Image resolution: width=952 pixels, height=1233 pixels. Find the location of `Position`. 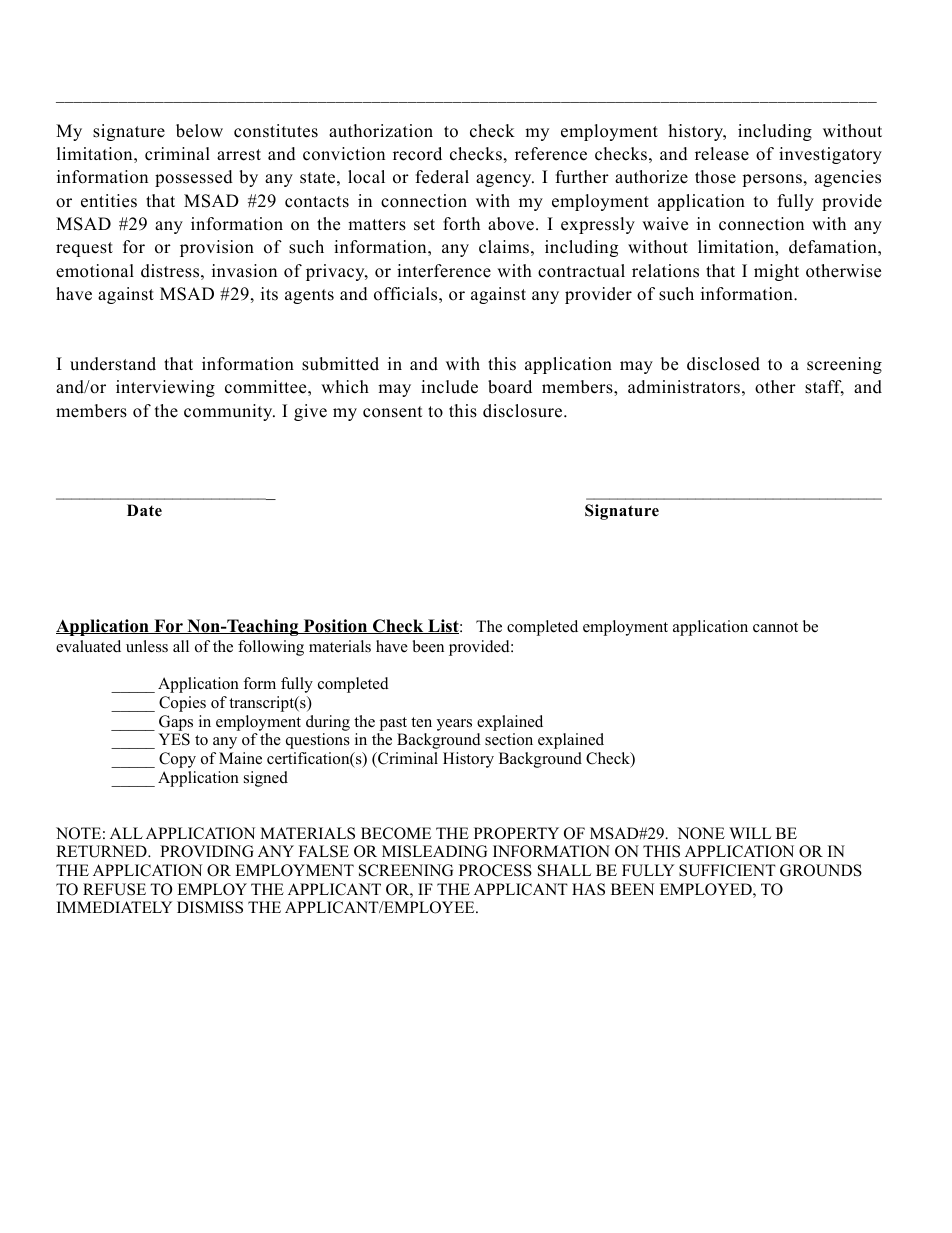

Position is located at coordinates (335, 626).
